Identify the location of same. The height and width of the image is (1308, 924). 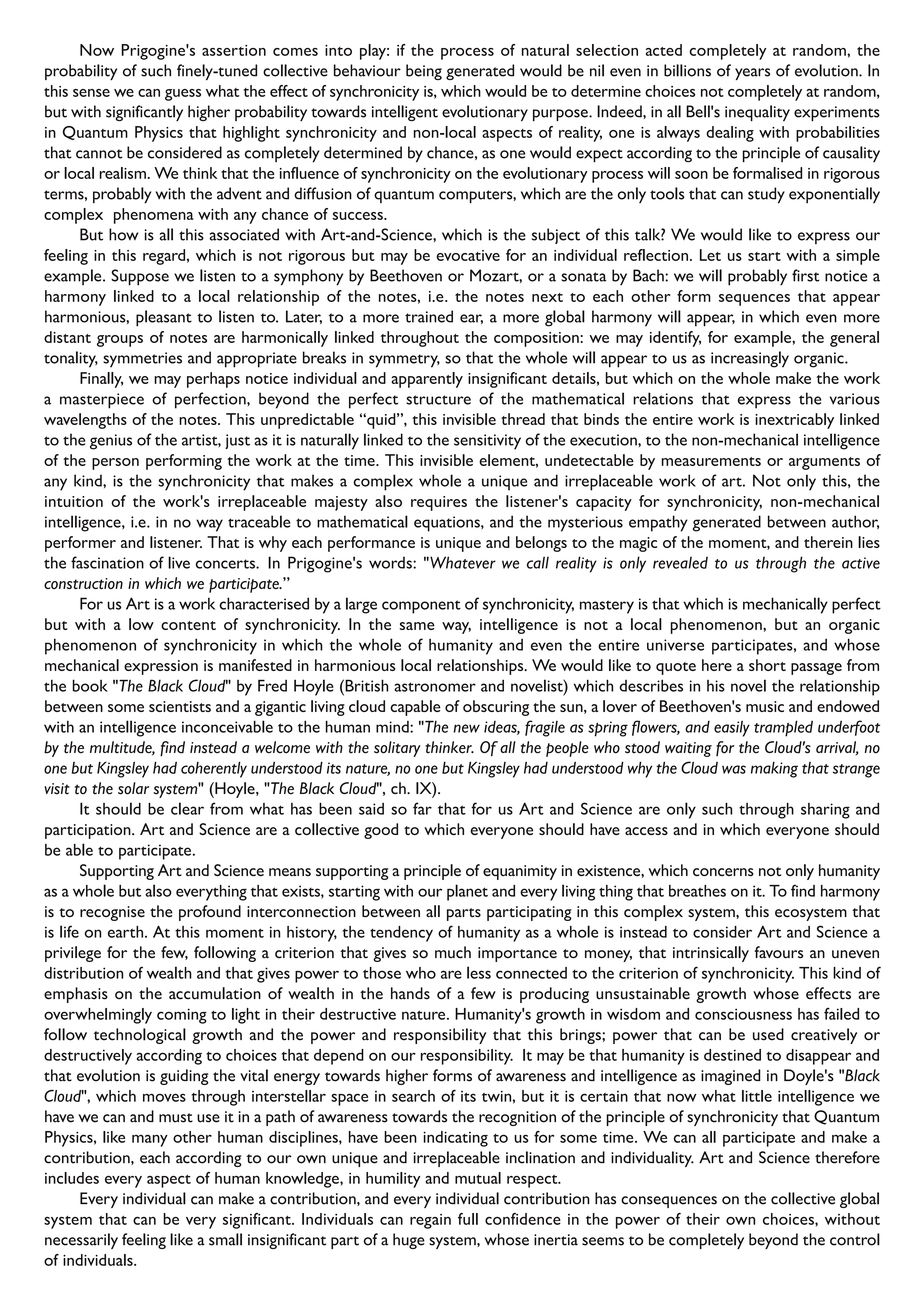
(417, 626).
